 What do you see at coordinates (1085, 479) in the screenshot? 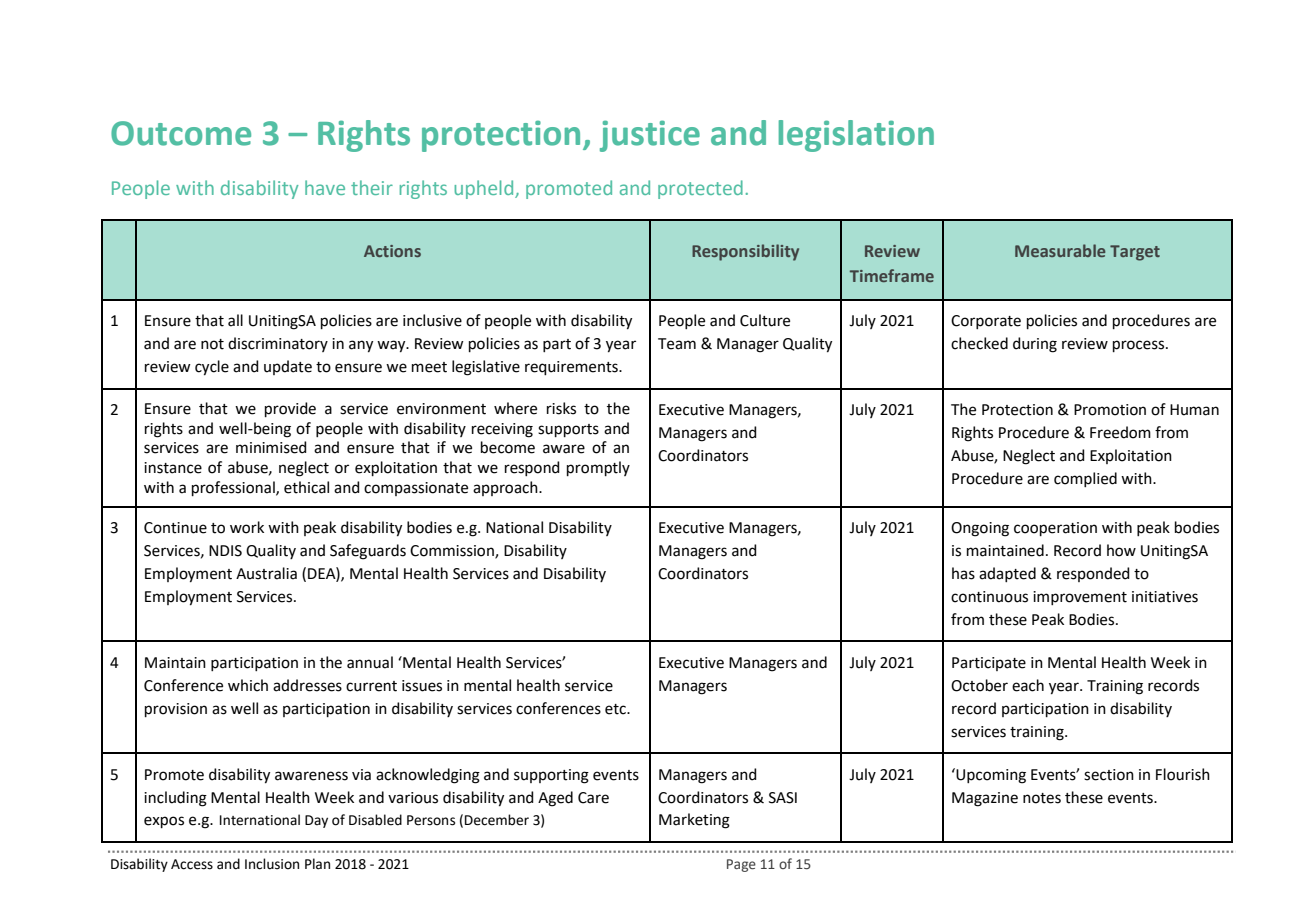
I see `complied` at bounding box center [1085, 479].
